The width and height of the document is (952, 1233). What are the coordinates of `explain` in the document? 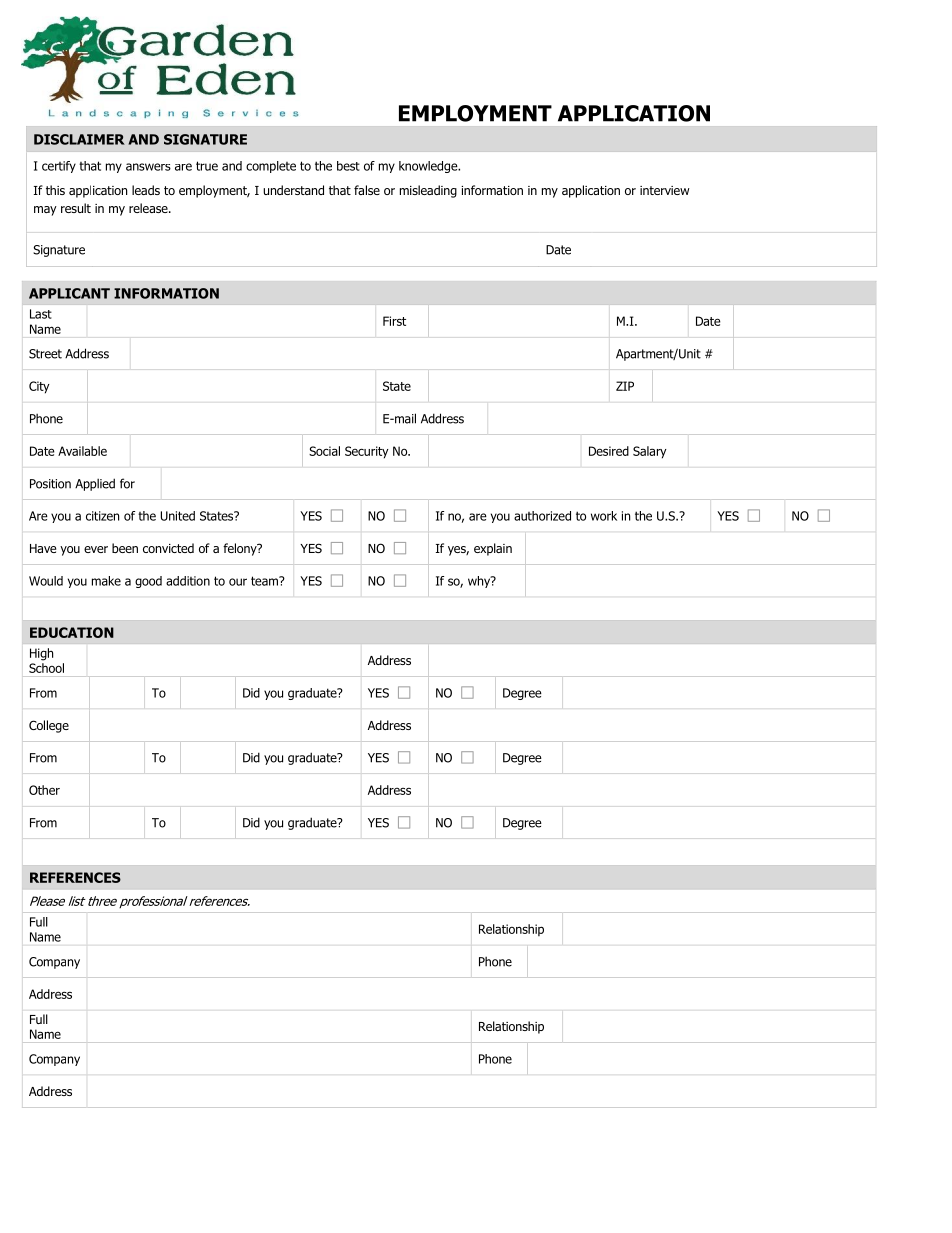 It's located at (493, 549).
